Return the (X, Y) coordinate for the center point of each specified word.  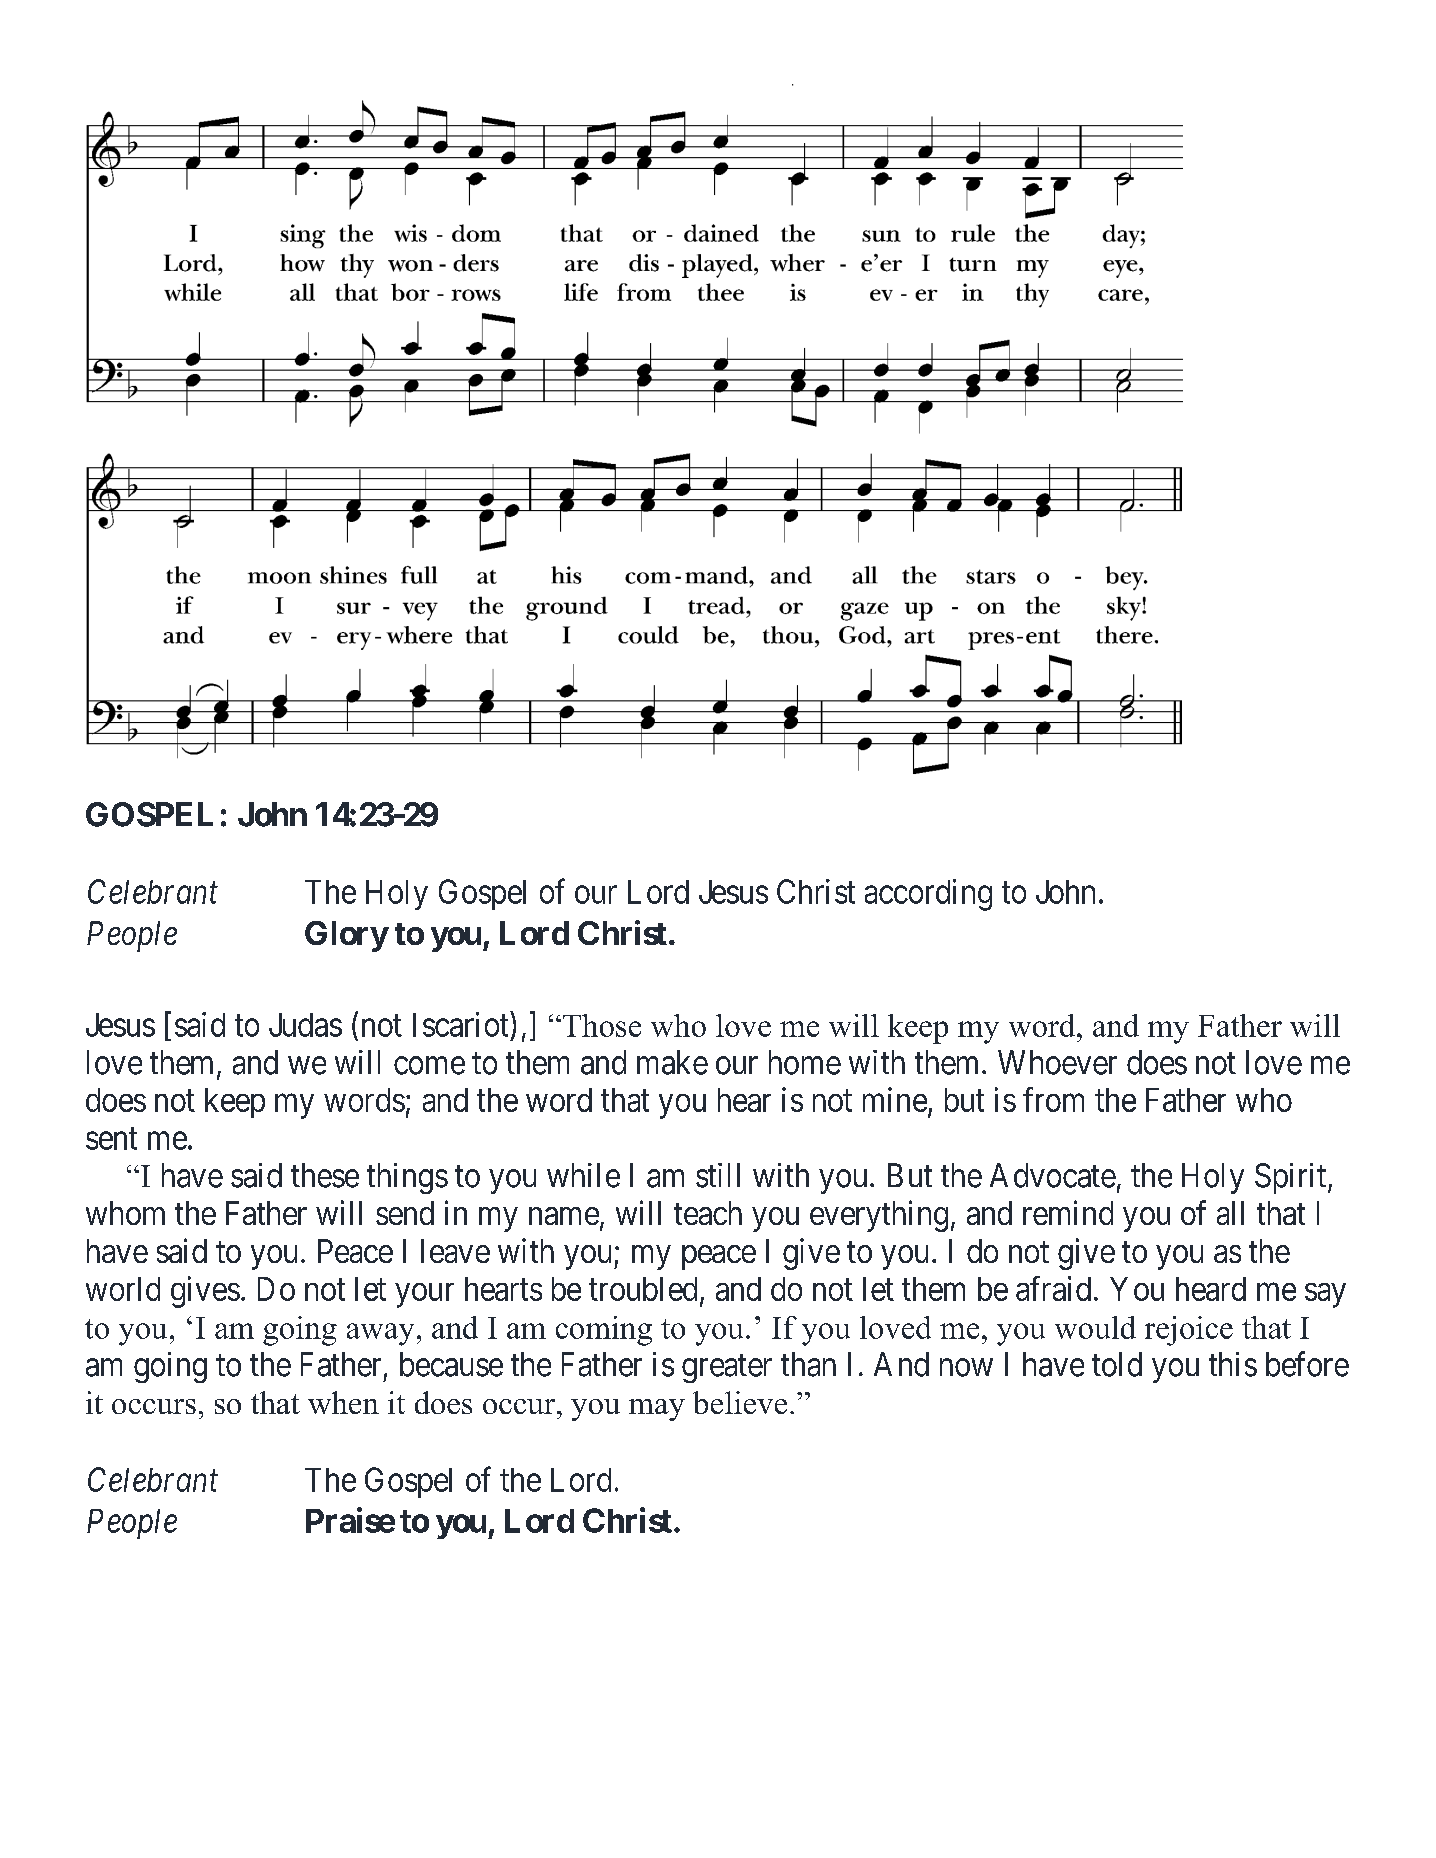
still (718, 1175)
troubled (643, 1289)
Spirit (1292, 1178)
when (343, 1402)
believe (740, 1402)
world (123, 1289)
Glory (346, 936)
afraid (1053, 1288)
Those (600, 1025)
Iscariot (462, 1024)
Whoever (1057, 1062)
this (1233, 1364)
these (325, 1175)
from (1053, 1099)
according (928, 895)
